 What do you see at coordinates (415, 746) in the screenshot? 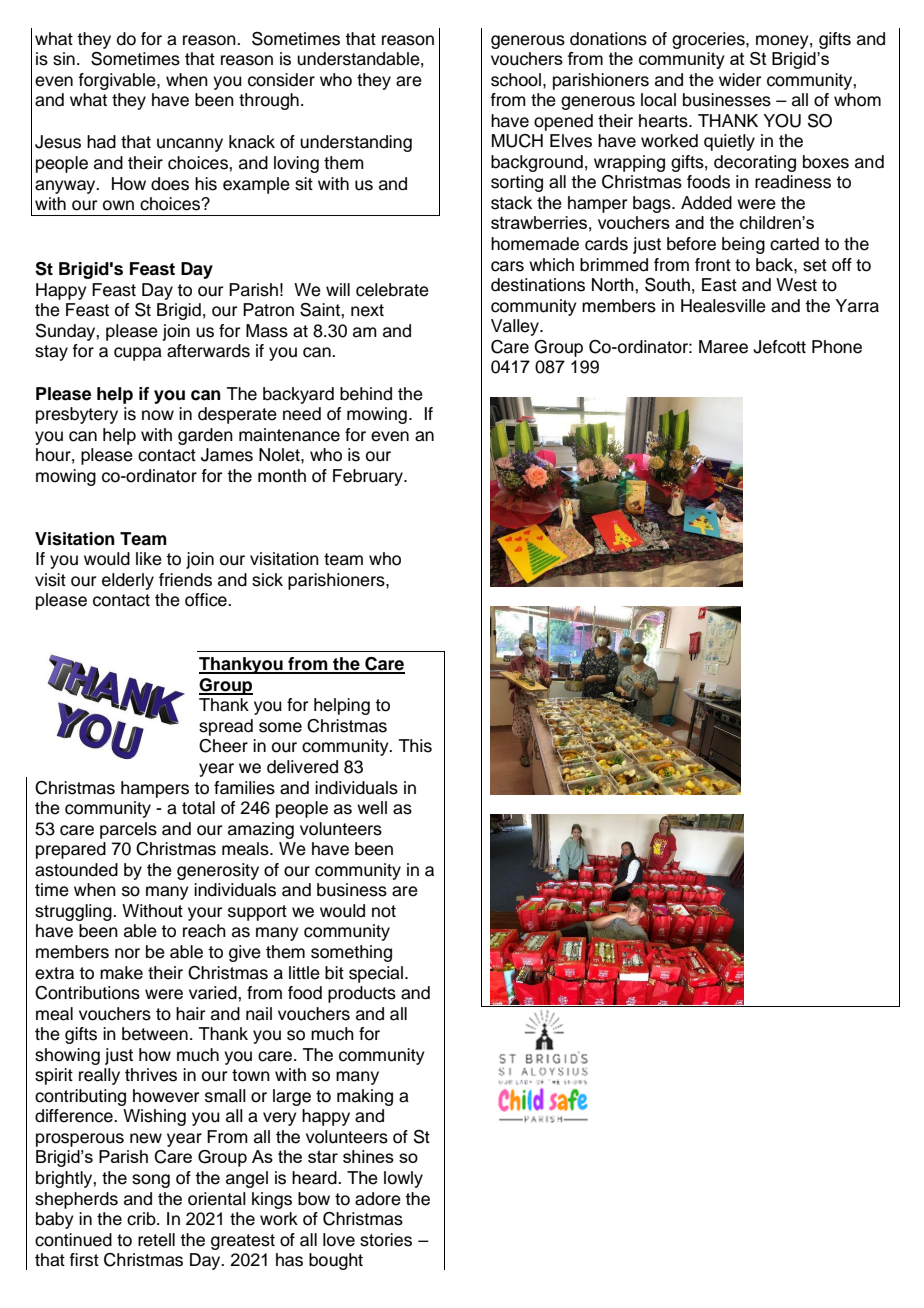
I see `This` at bounding box center [415, 746].
